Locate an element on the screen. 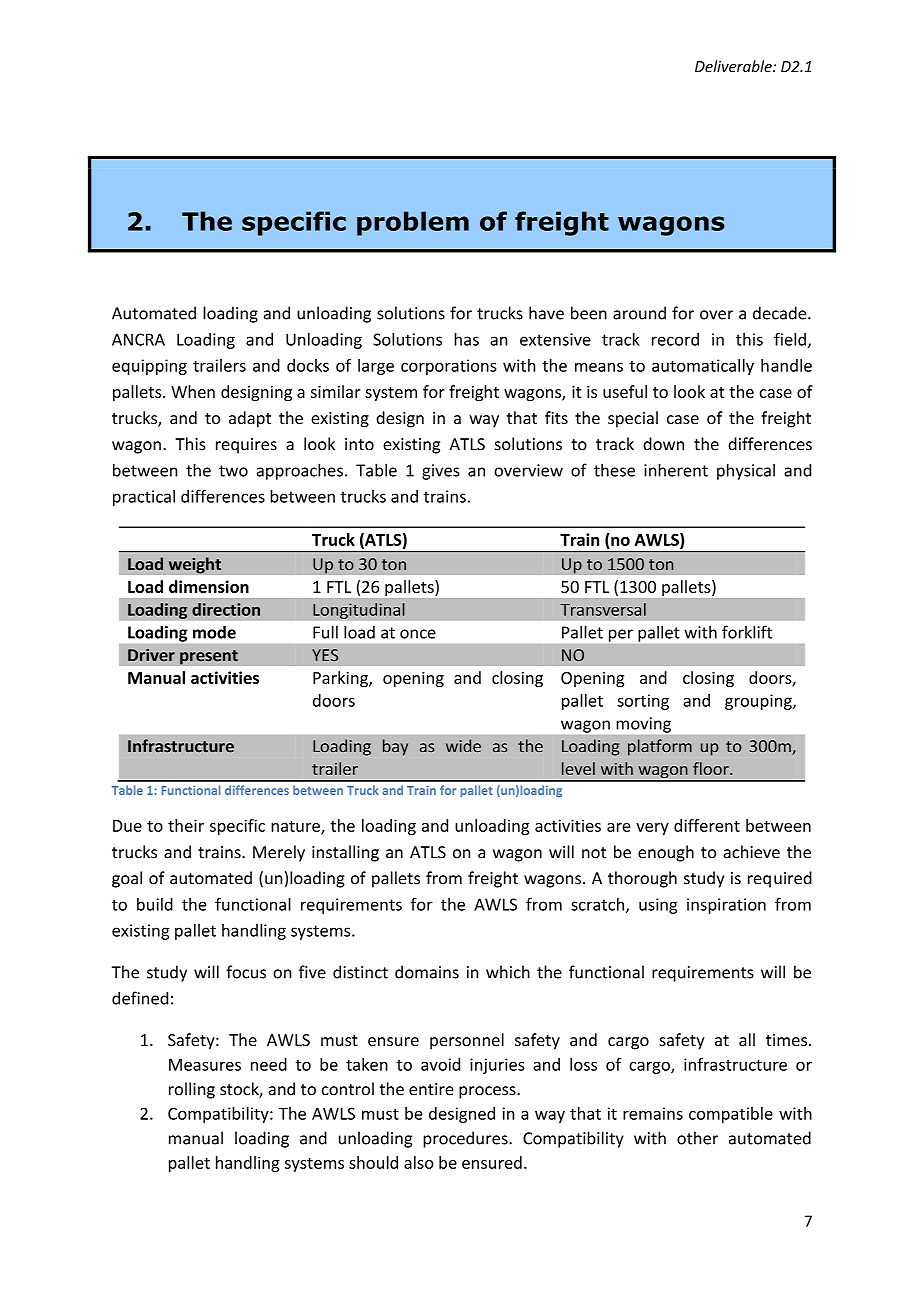 The width and height of the screenshot is (924, 1308). automatically is located at coordinates (703, 367).
